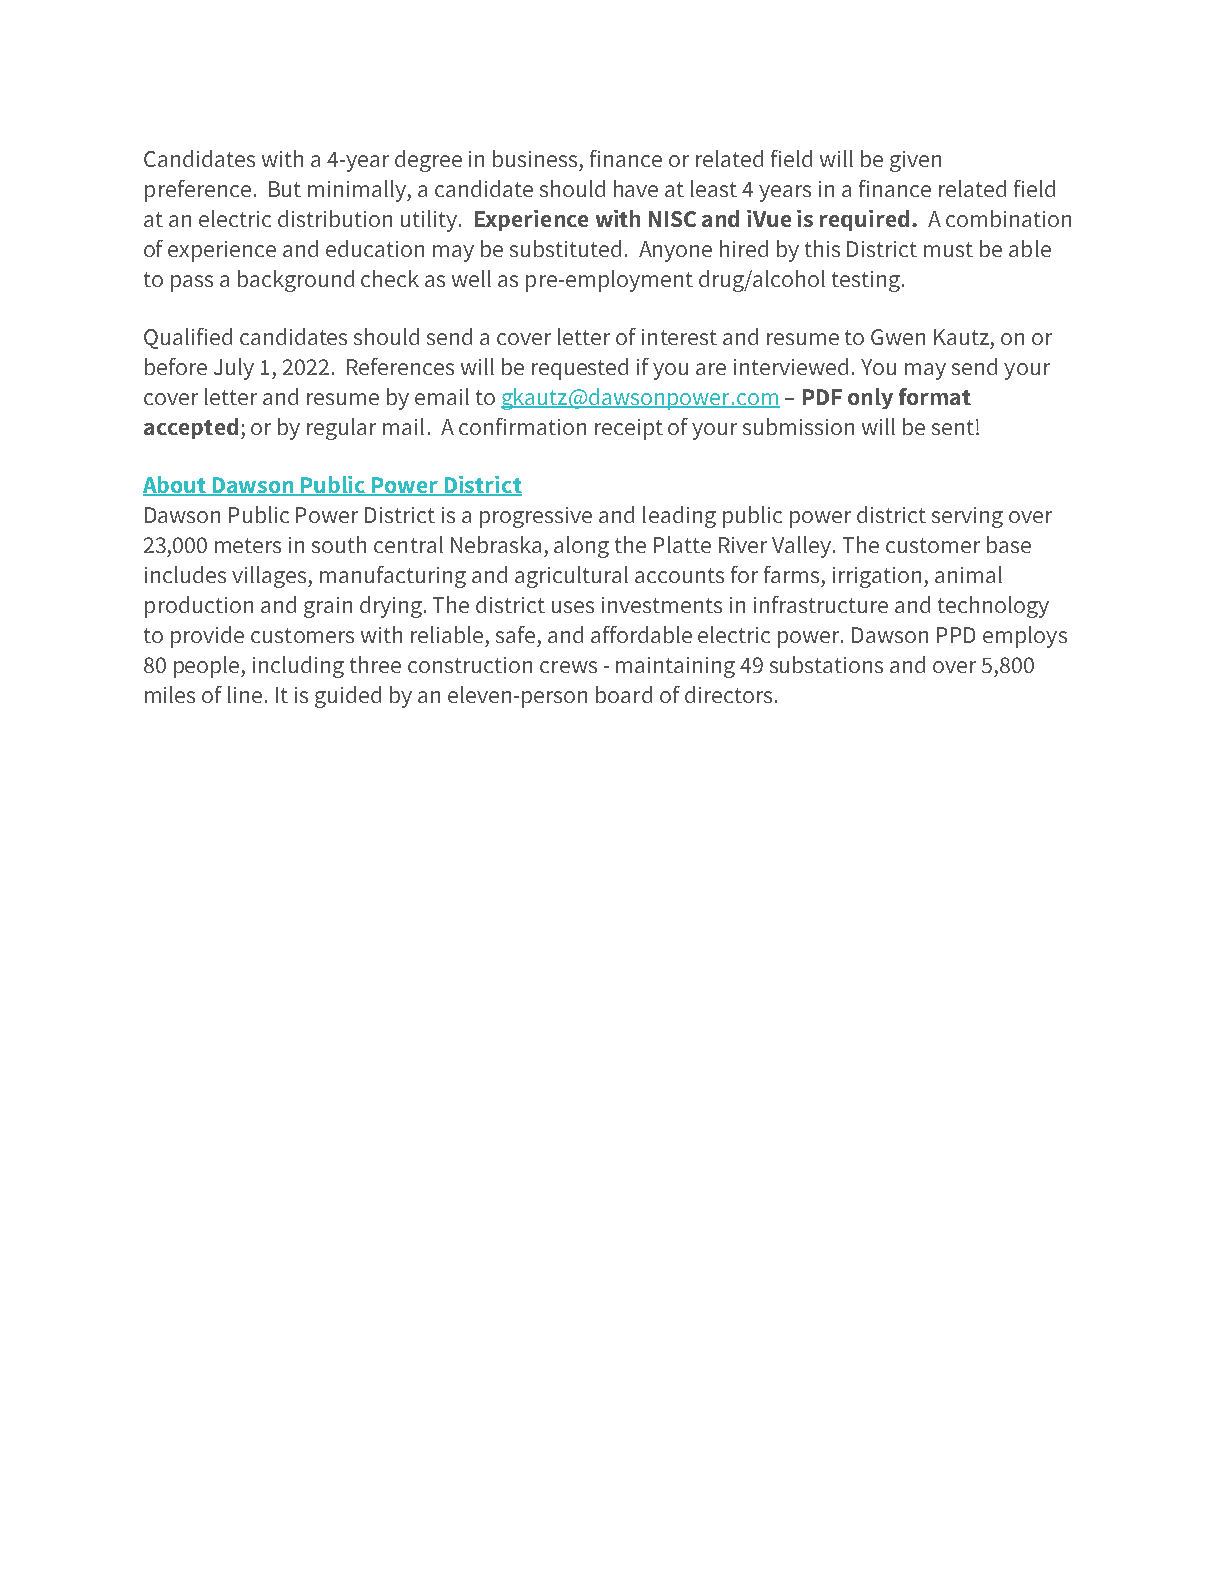 The image size is (1218, 1577). I want to click on substations, so click(826, 664).
